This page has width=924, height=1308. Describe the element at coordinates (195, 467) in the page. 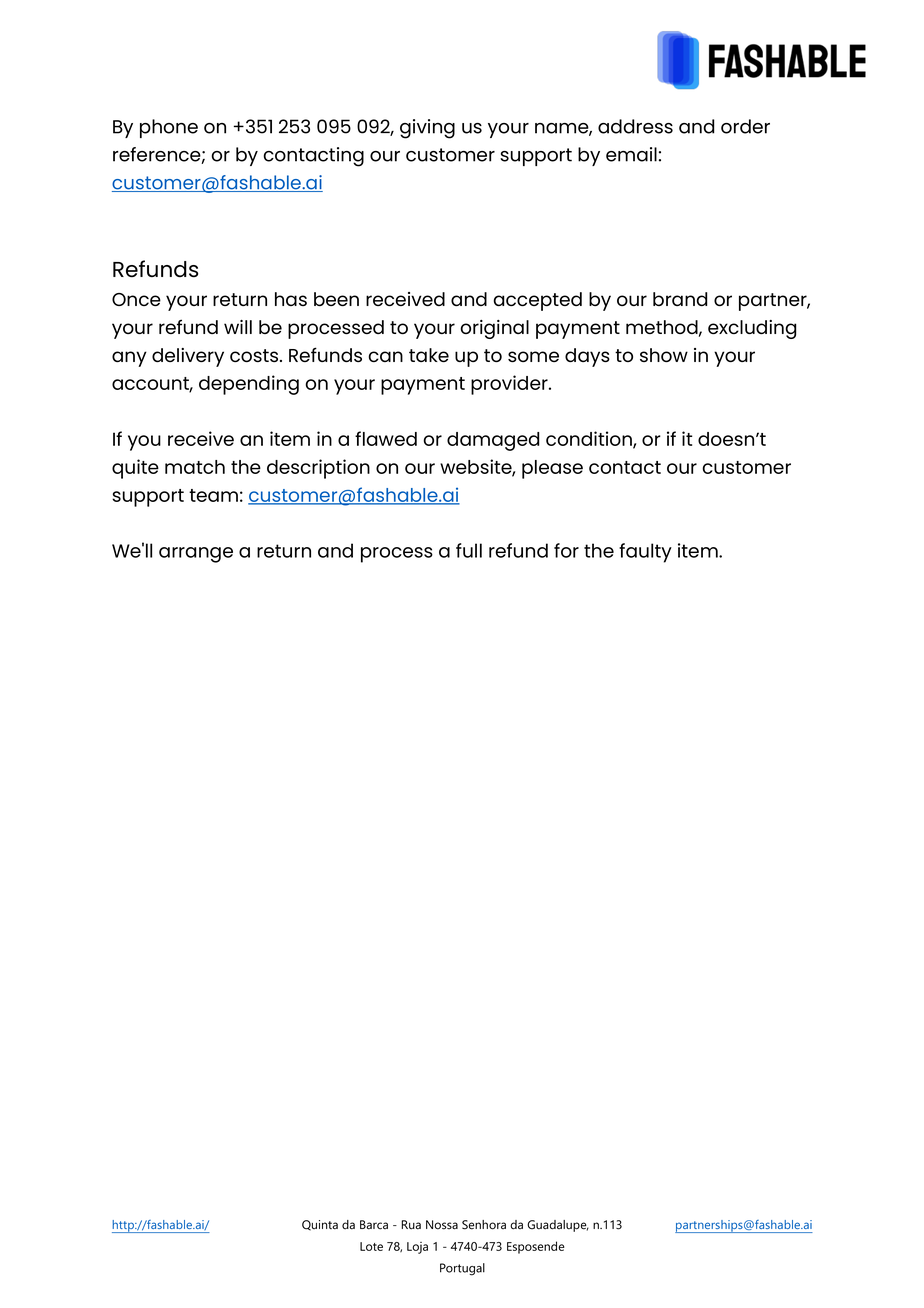

I see `match` at that location.
